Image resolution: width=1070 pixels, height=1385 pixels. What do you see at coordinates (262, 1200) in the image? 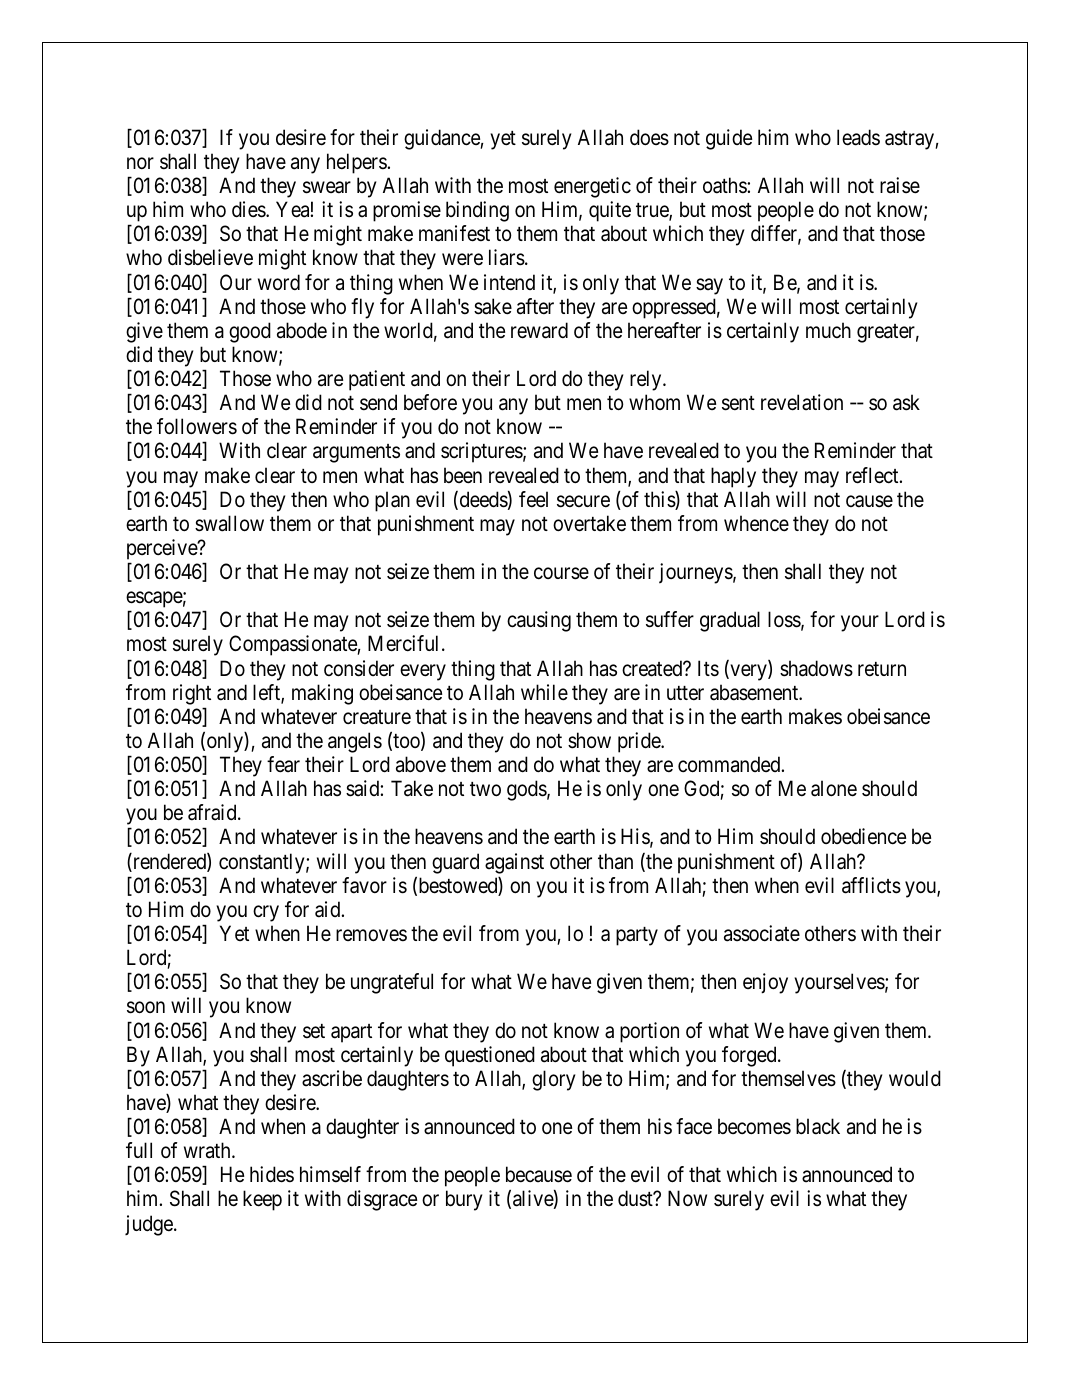
I see `keep` at bounding box center [262, 1200].
